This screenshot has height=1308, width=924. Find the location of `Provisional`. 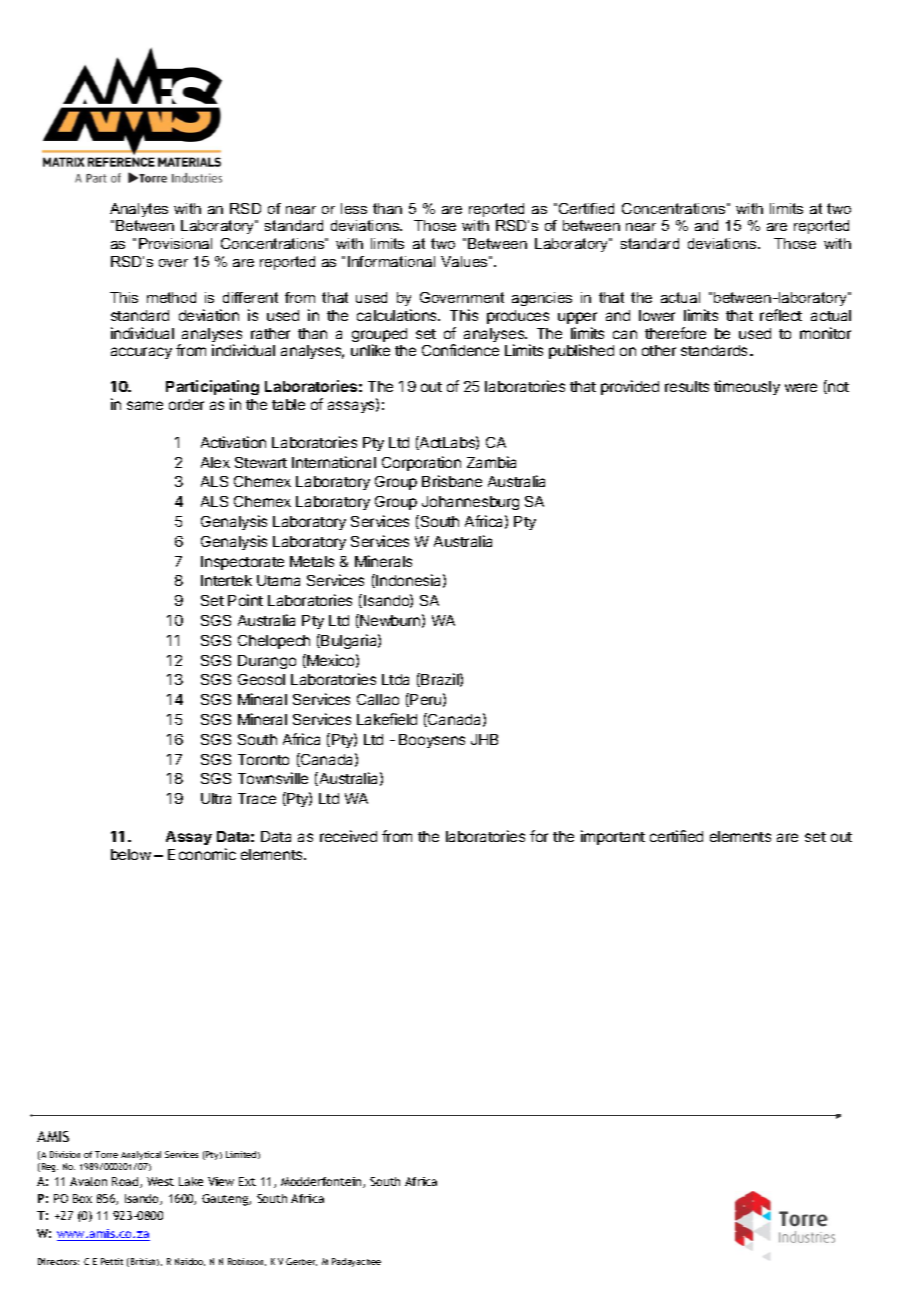

Provisional is located at coordinates (175, 243).
